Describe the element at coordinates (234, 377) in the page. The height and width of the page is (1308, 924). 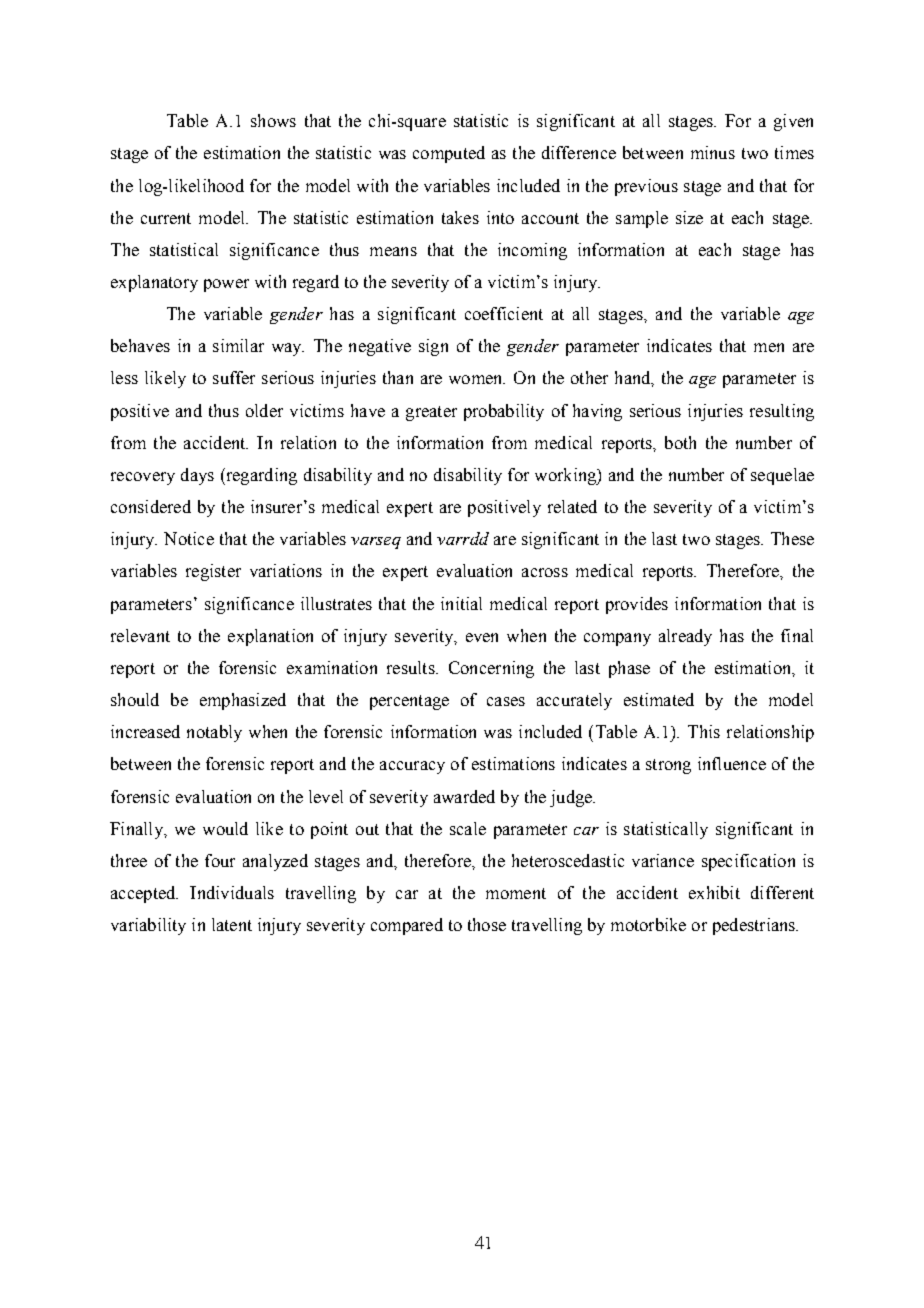
I see `suffer` at that location.
